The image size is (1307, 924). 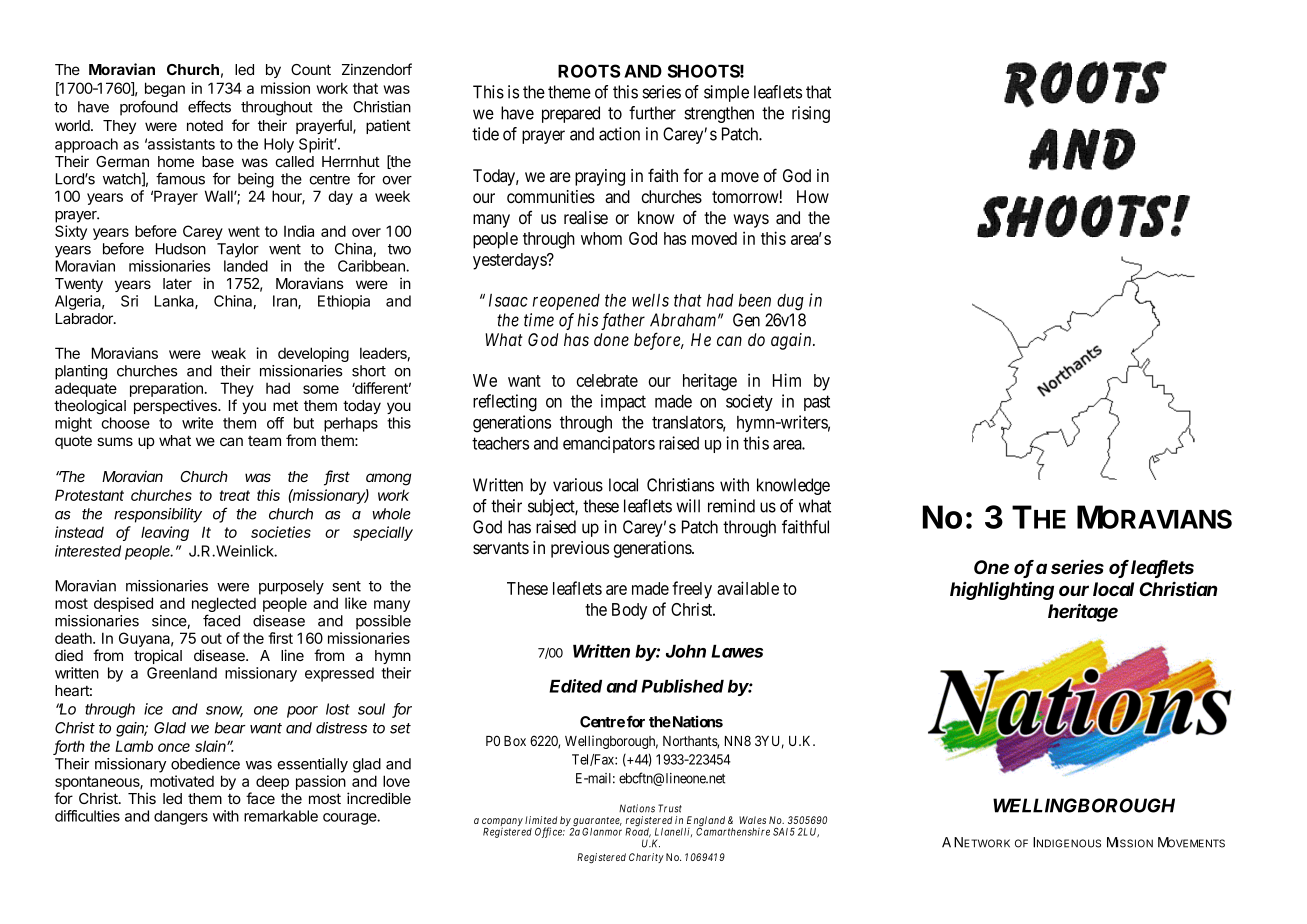 I want to click on began, so click(x=165, y=89).
